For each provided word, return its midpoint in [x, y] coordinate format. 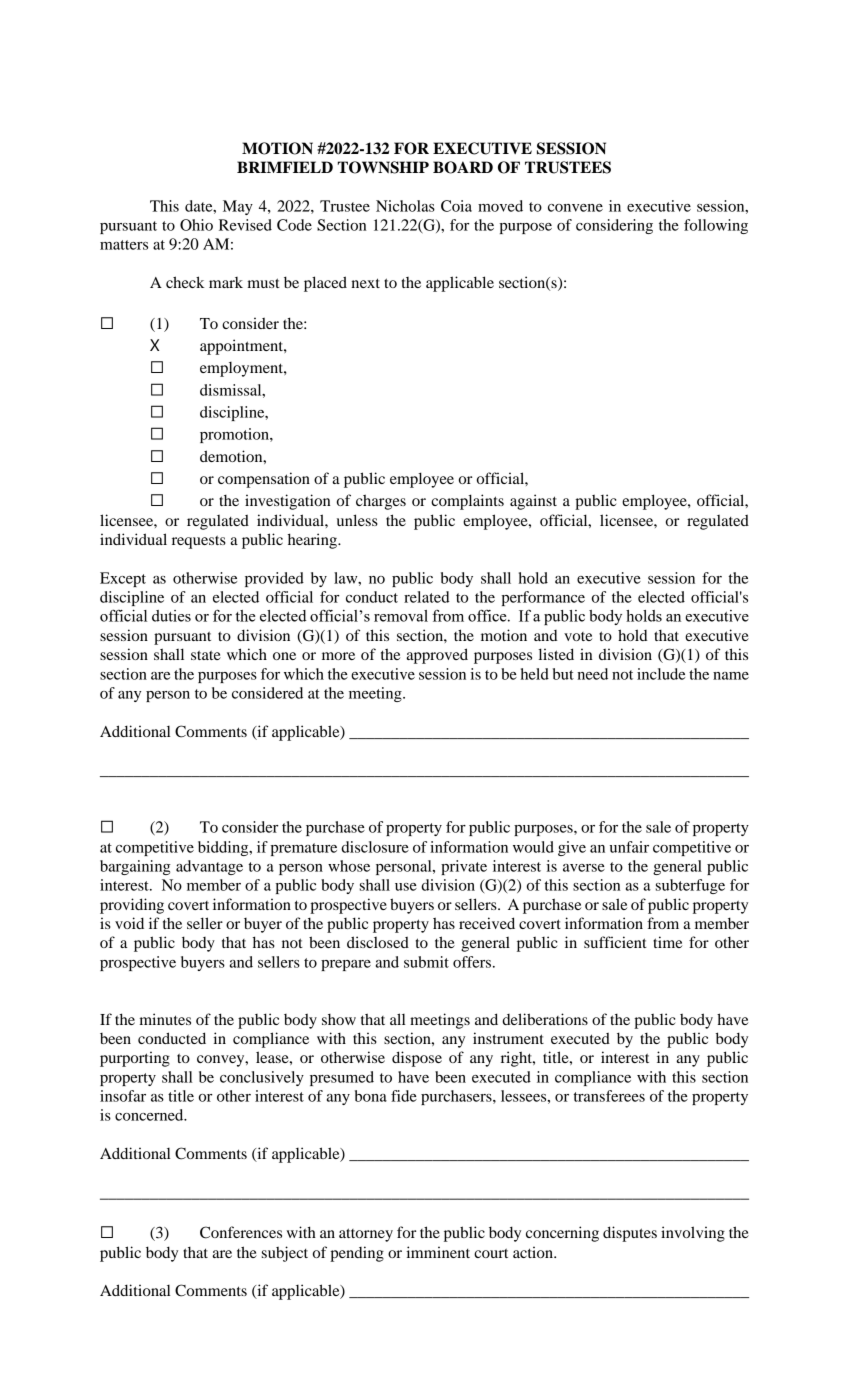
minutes [165, 1019]
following [716, 226]
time [667, 942]
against [533, 502]
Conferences [241, 1232]
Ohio [196, 225]
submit [426, 962]
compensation [264, 480]
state [206, 655]
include [661, 674]
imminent [438, 1252]
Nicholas [405, 206]
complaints [467, 502]
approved [437, 656]
